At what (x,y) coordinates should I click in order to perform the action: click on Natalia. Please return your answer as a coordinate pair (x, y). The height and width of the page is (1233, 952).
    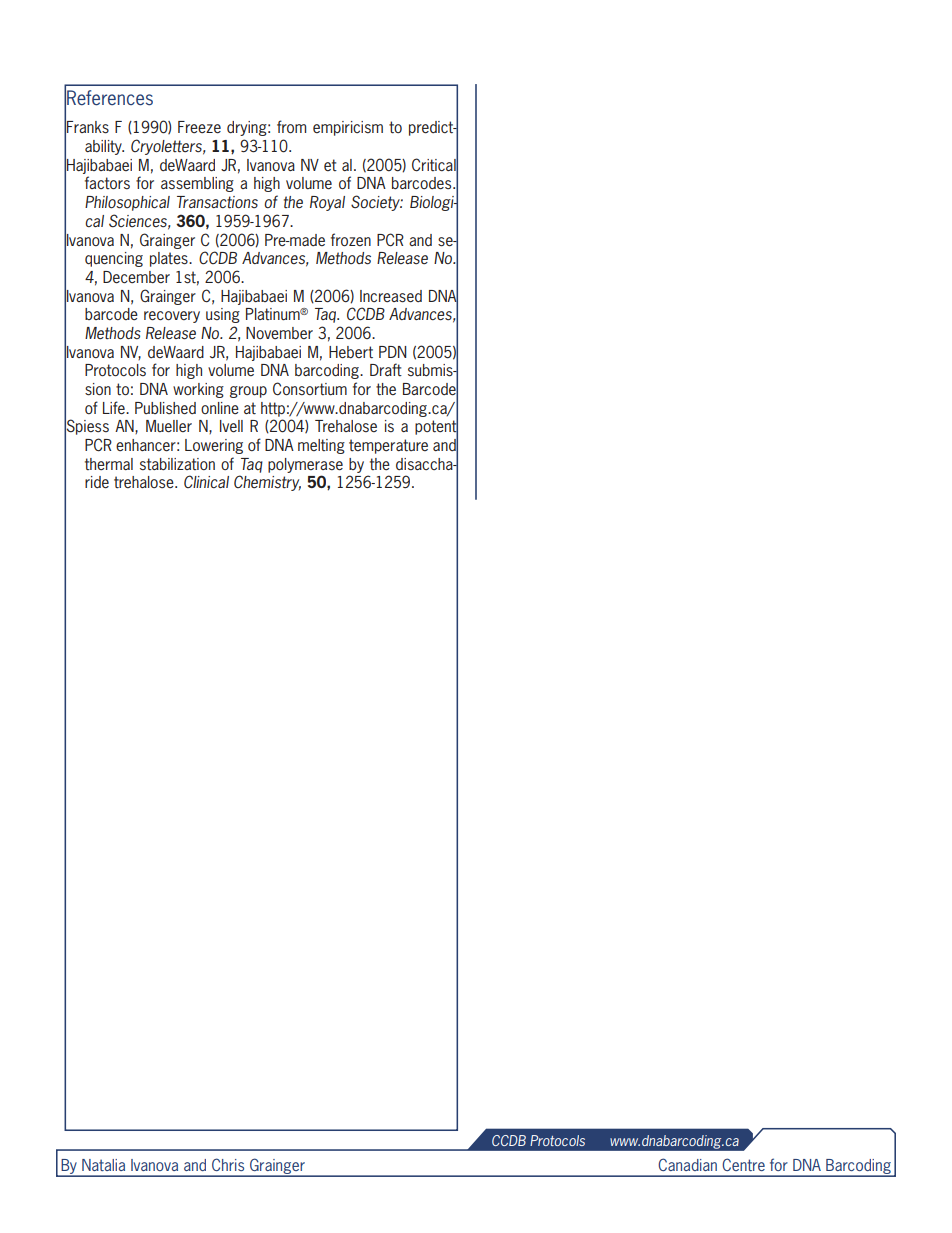
    Looking at the image, I should click on (103, 1165).
